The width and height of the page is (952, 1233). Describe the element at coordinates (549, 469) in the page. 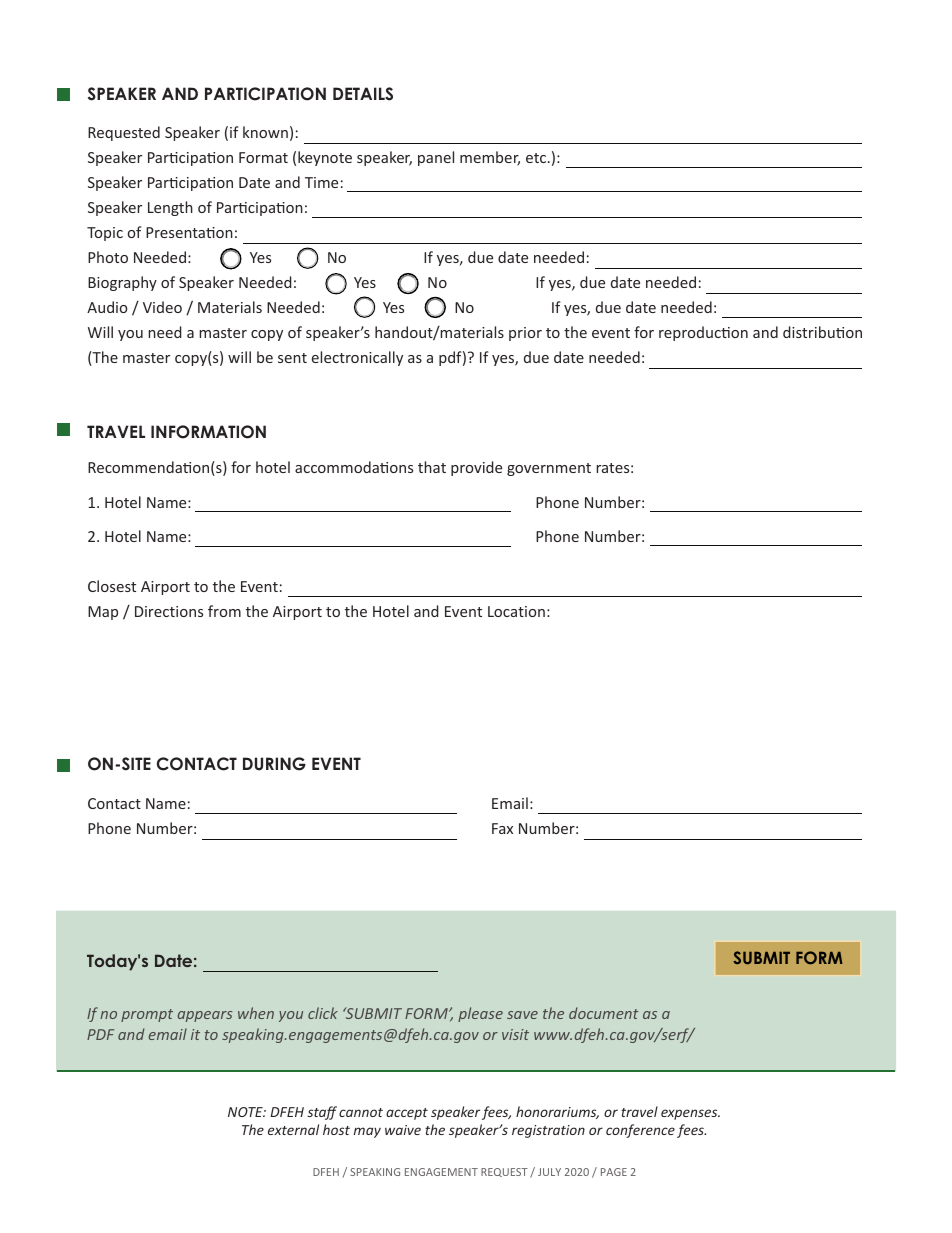

I see `government` at that location.
